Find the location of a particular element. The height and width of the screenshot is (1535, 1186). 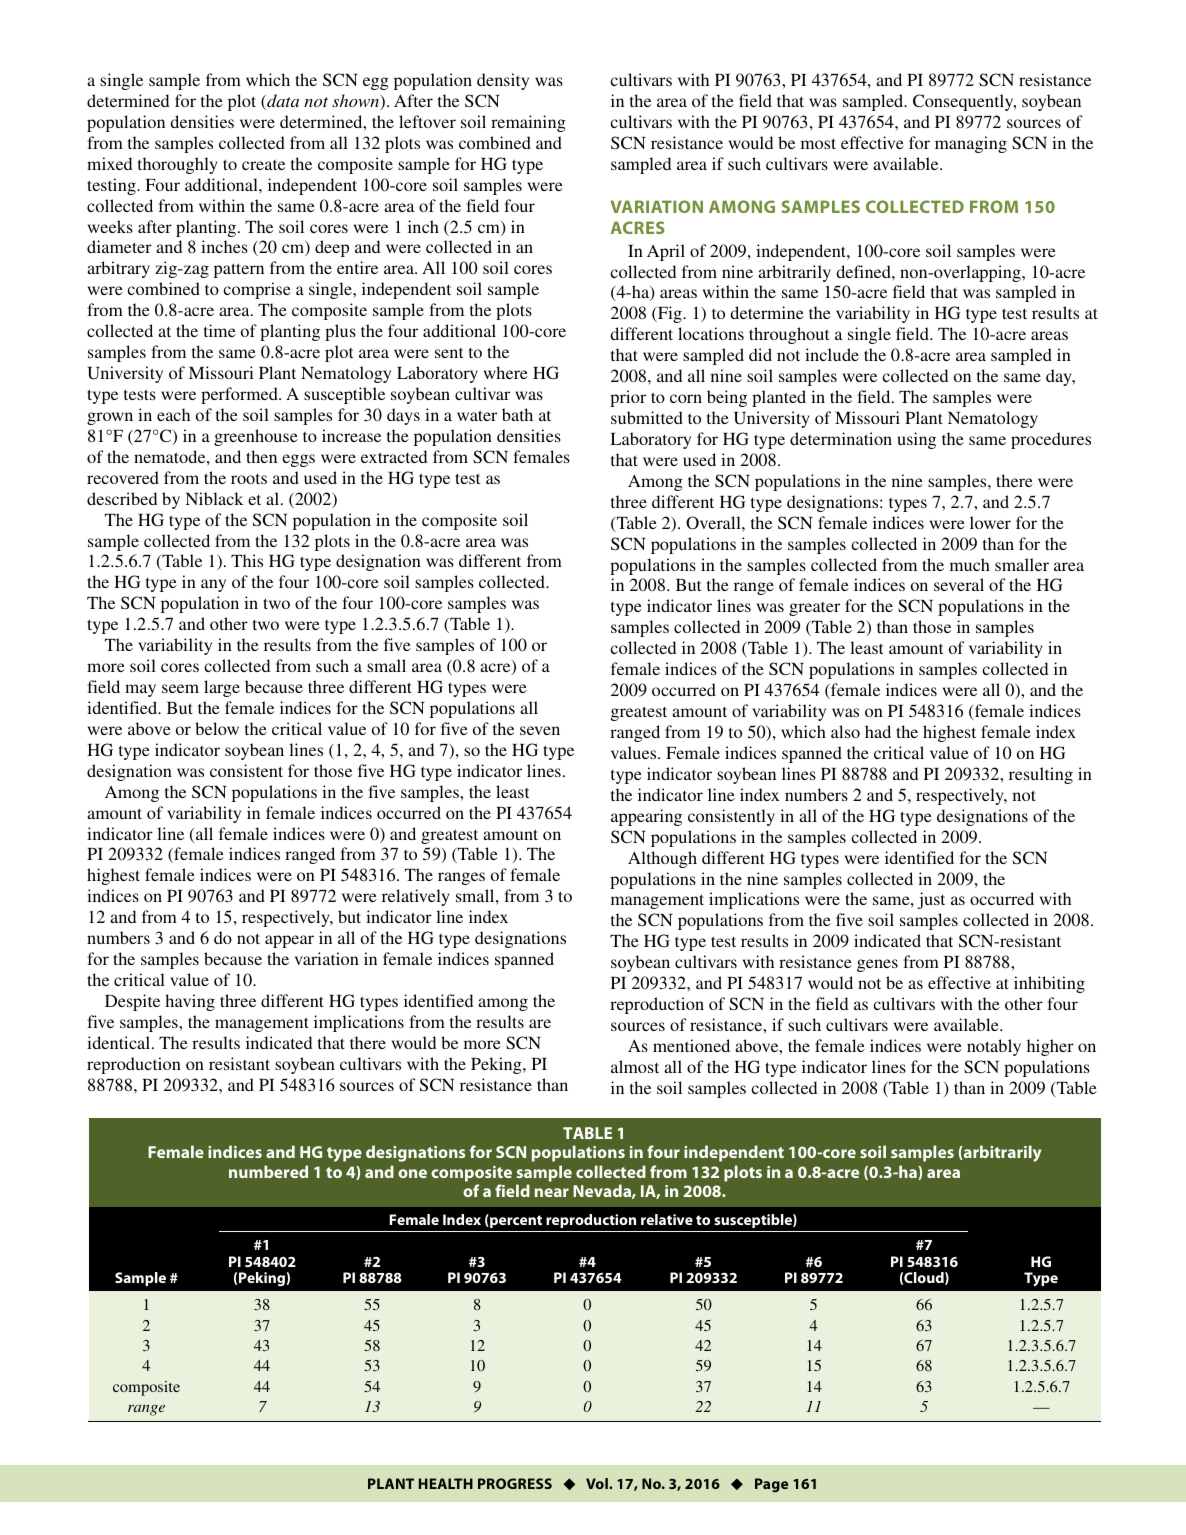

then is located at coordinates (261, 456).
